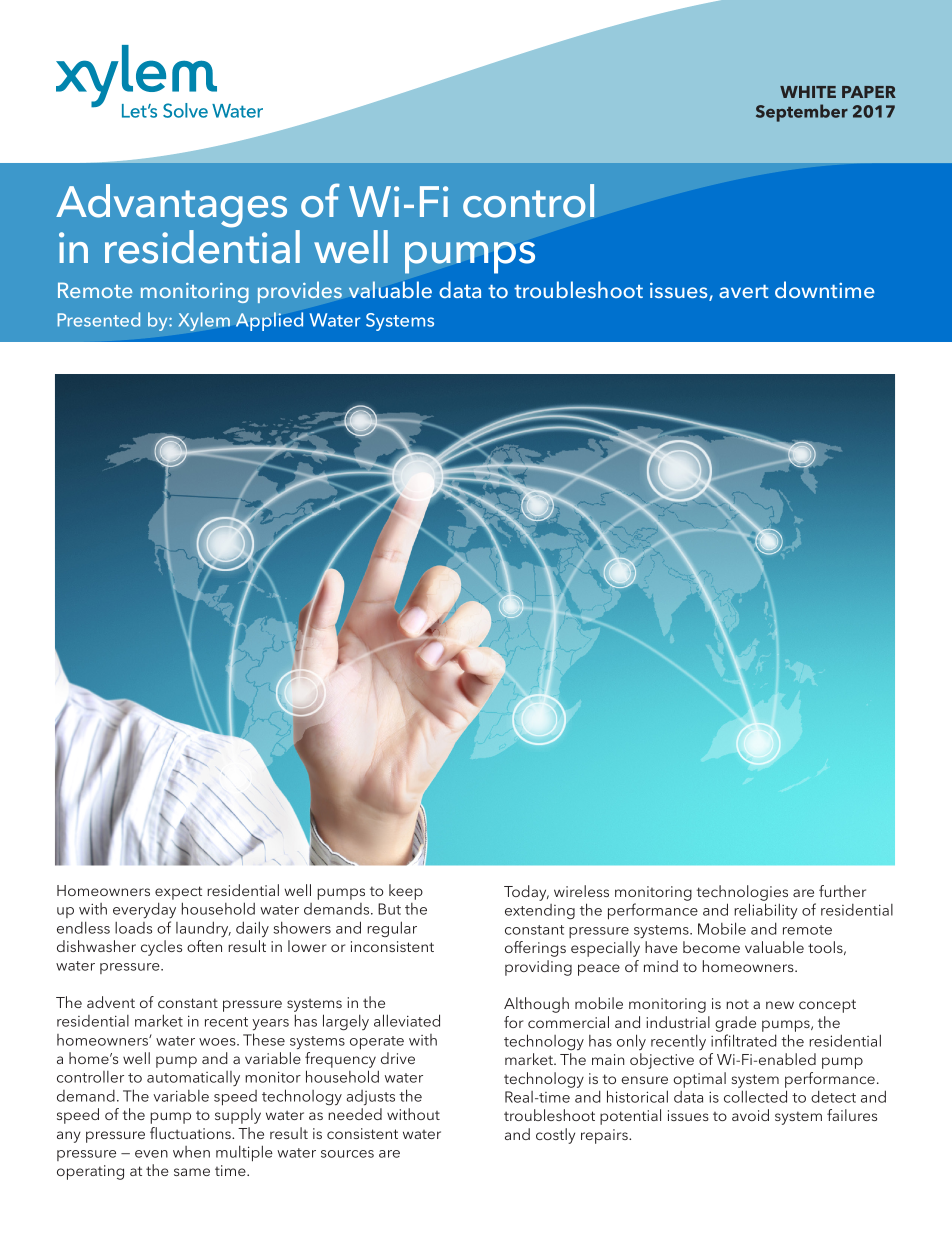  Describe the element at coordinates (766, 911) in the screenshot. I see `reliability` at that location.
